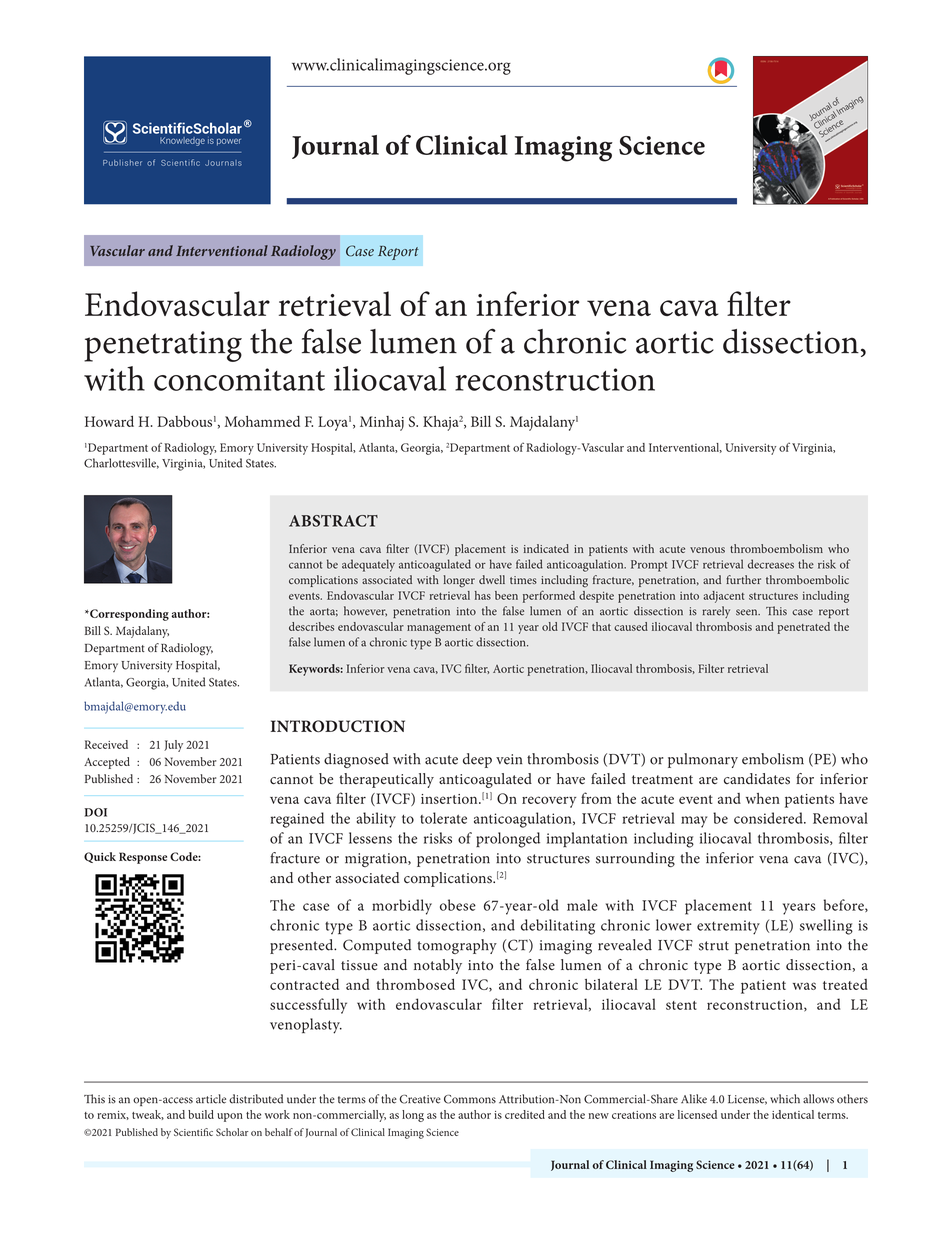 The image size is (952, 1233). Describe the element at coordinates (492, 579) in the screenshot. I see `dwell` at that location.
